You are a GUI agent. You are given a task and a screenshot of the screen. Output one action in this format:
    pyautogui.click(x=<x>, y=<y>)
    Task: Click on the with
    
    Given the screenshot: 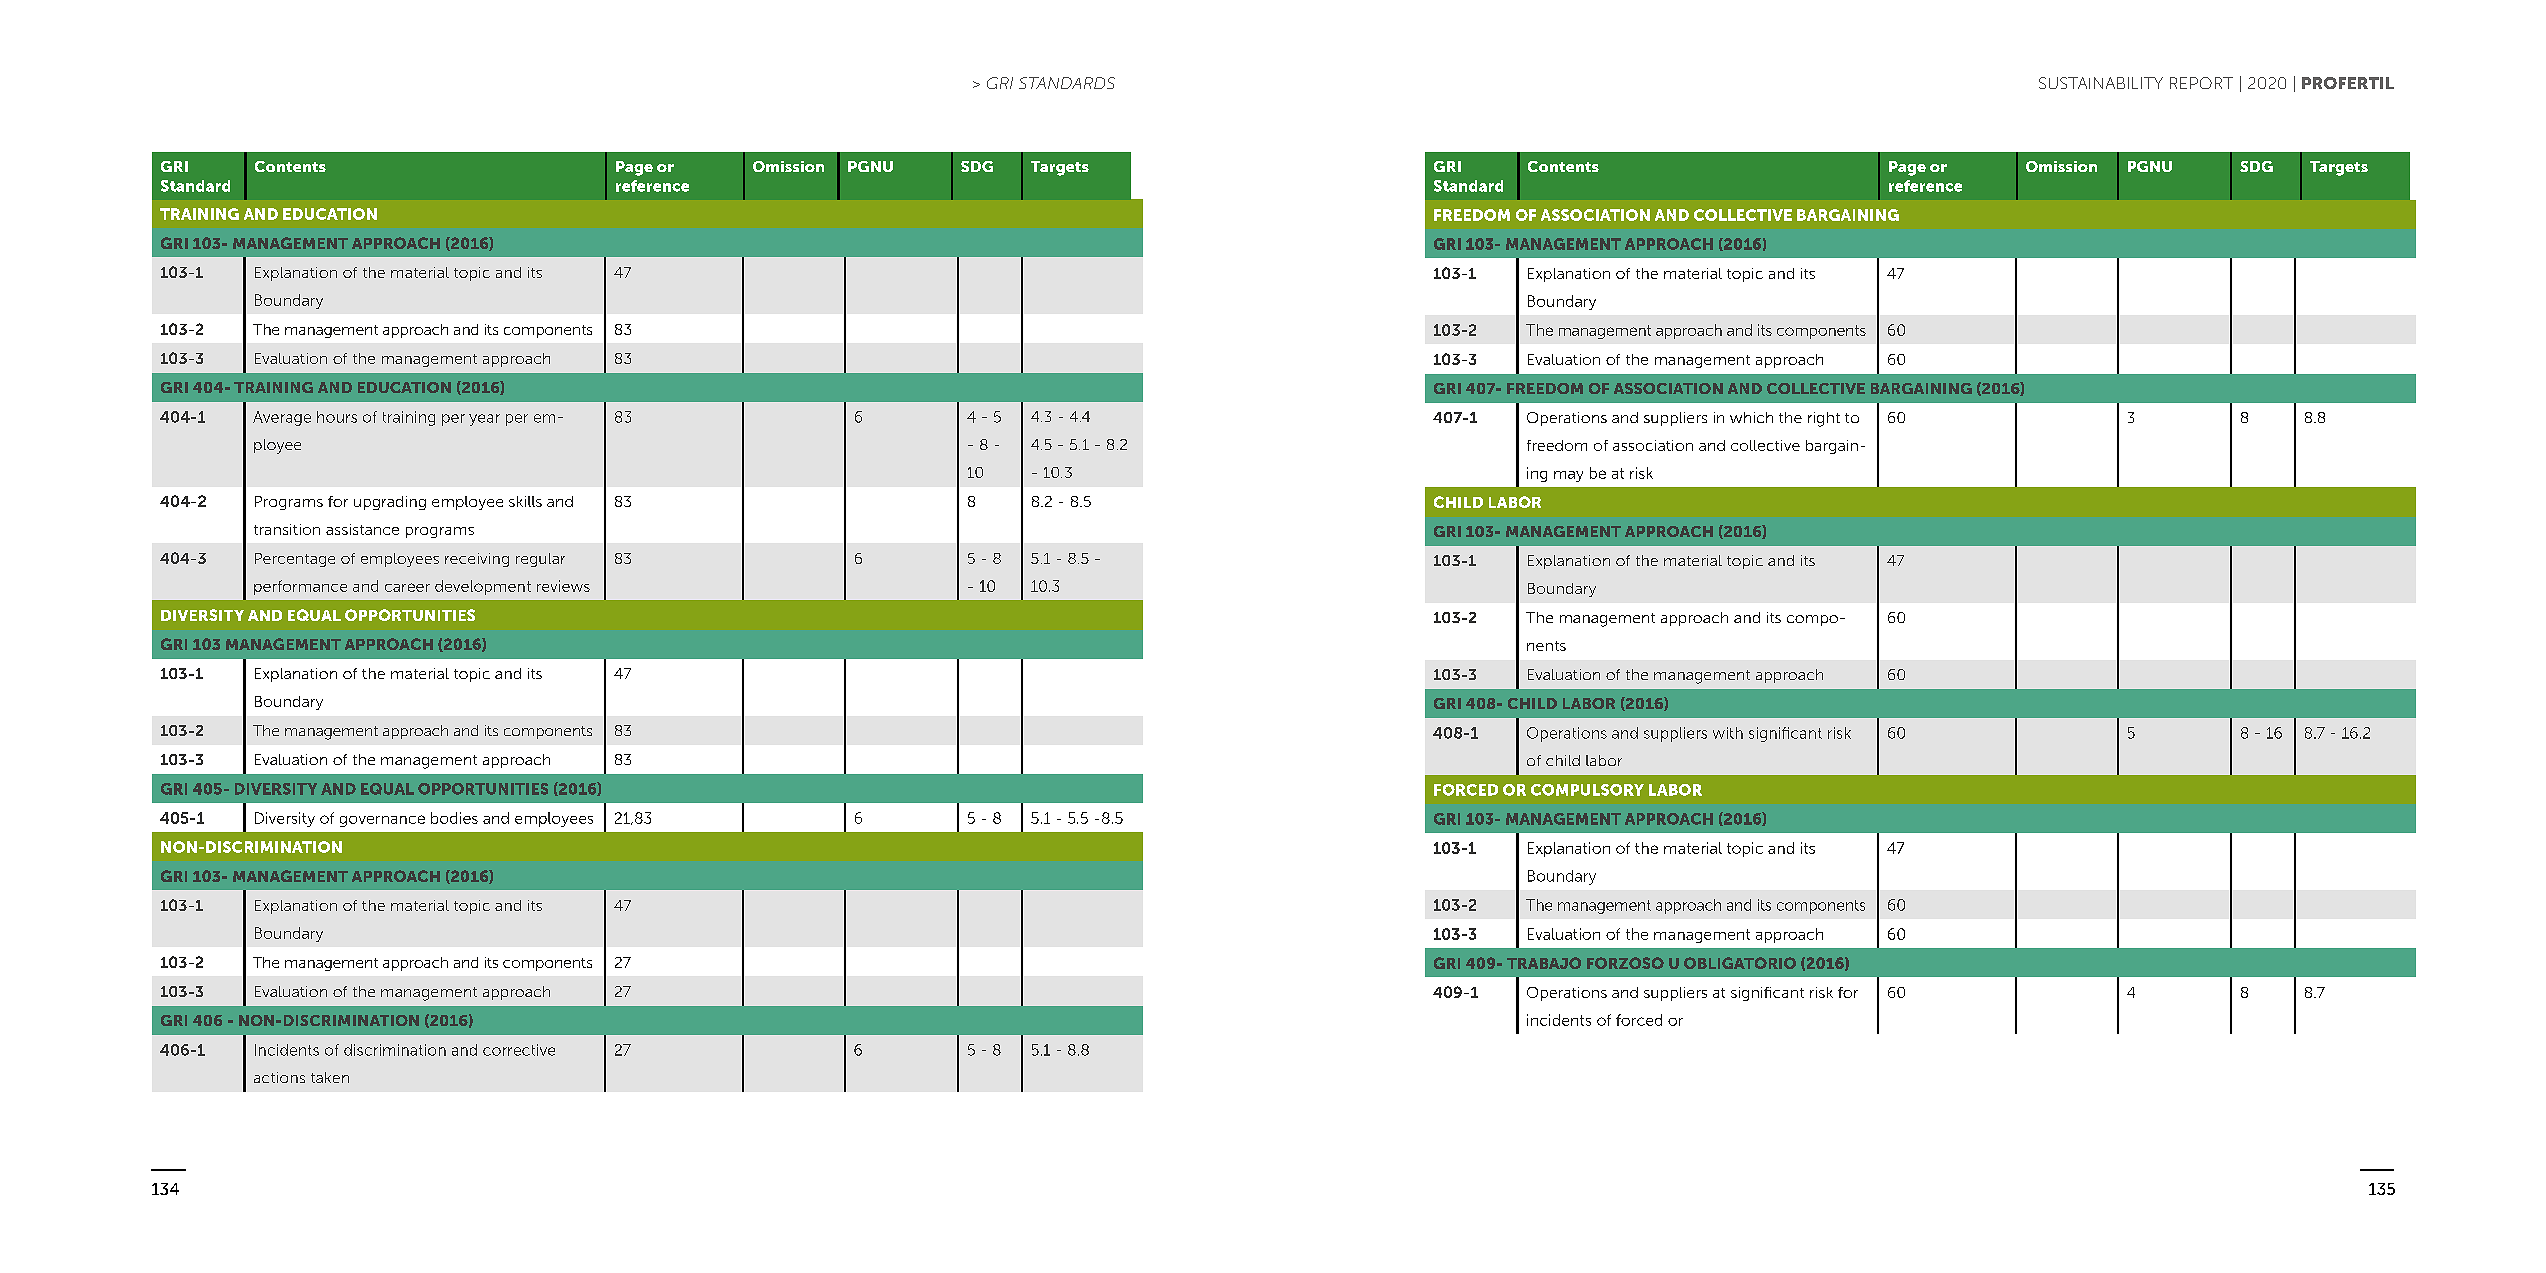 What is the action you would take?
    pyautogui.click(x=1728, y=733)
